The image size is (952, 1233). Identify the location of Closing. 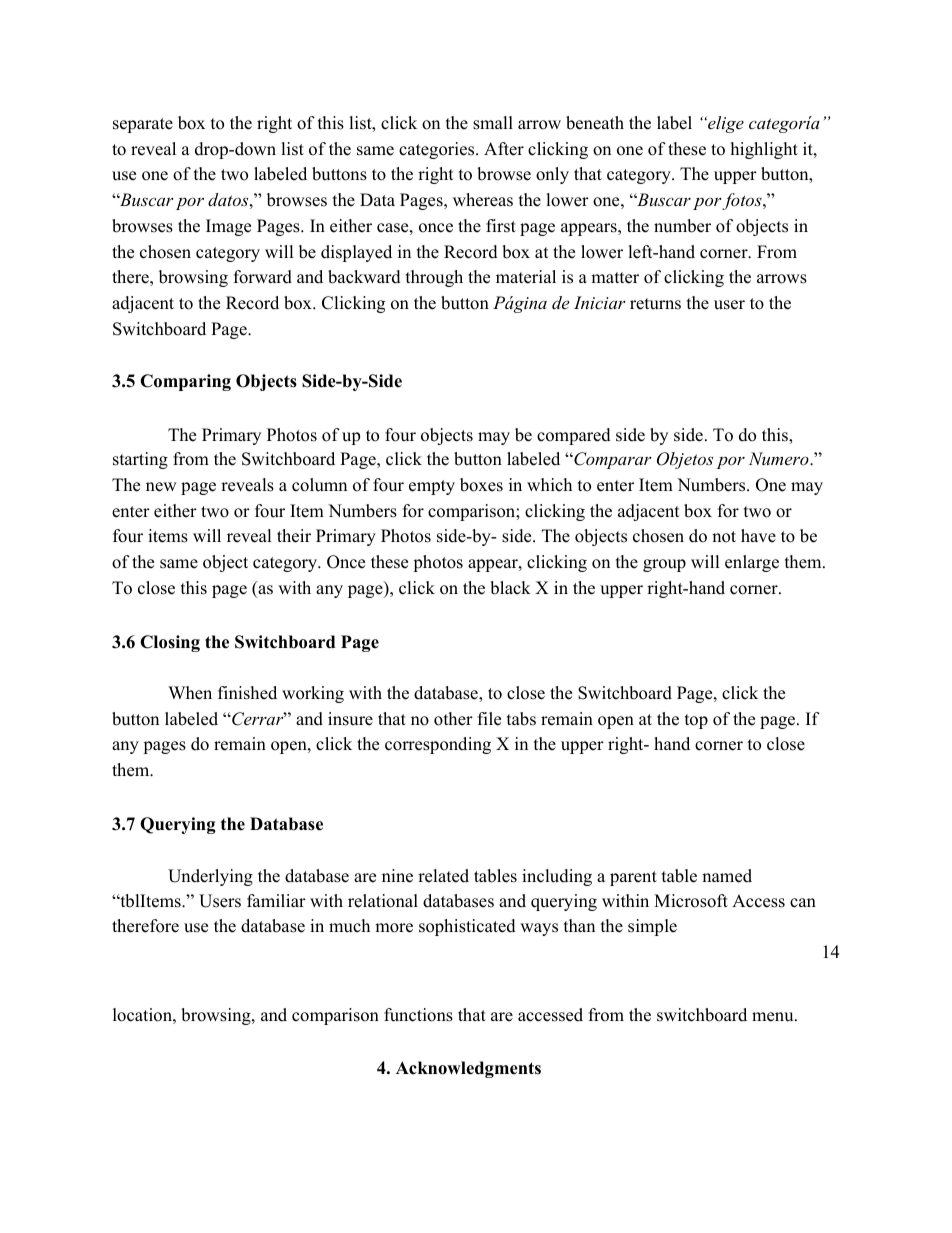
(170, 643).
